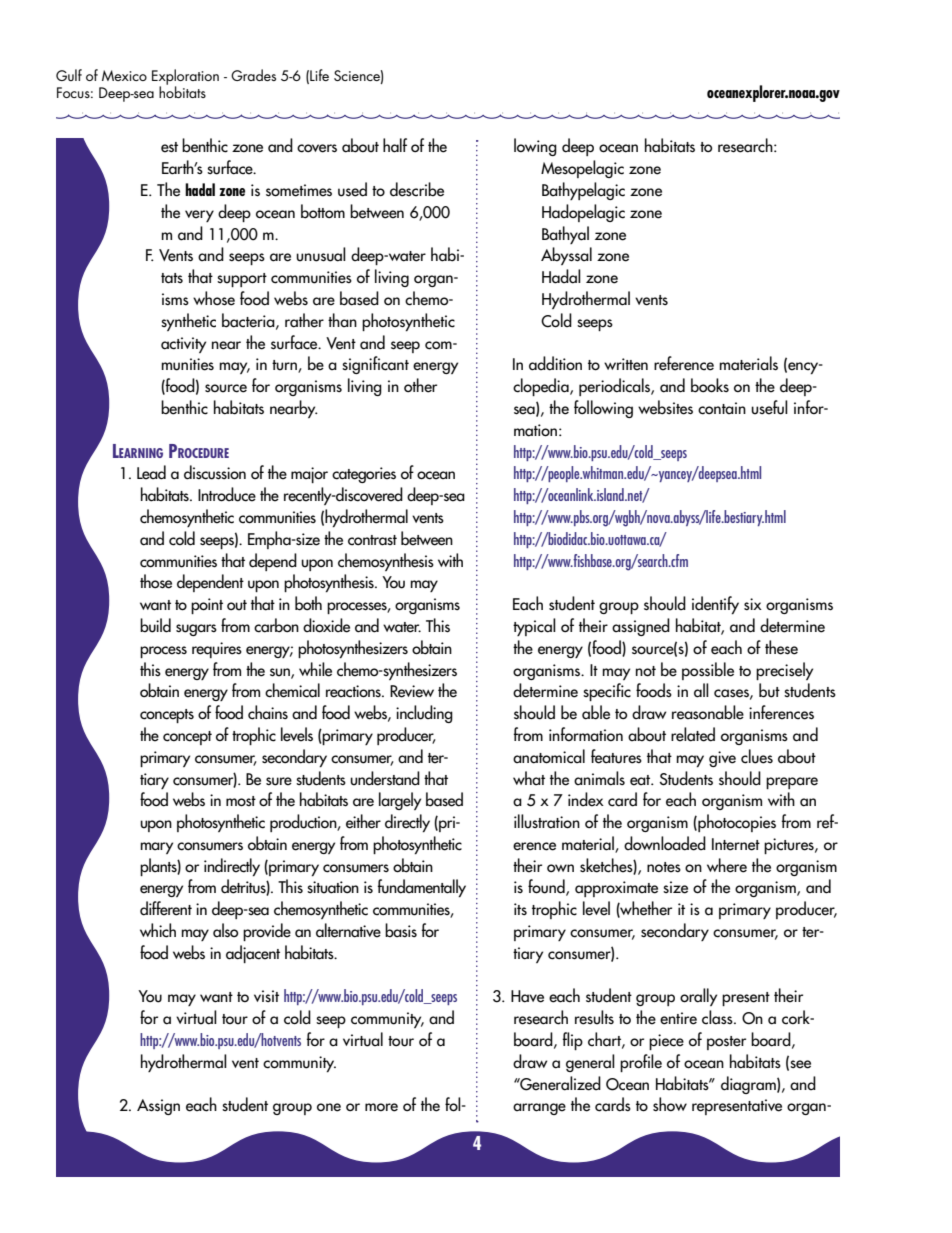  Describe the element at coordinates (715, 605) in the page. I see `identify` at that location.
